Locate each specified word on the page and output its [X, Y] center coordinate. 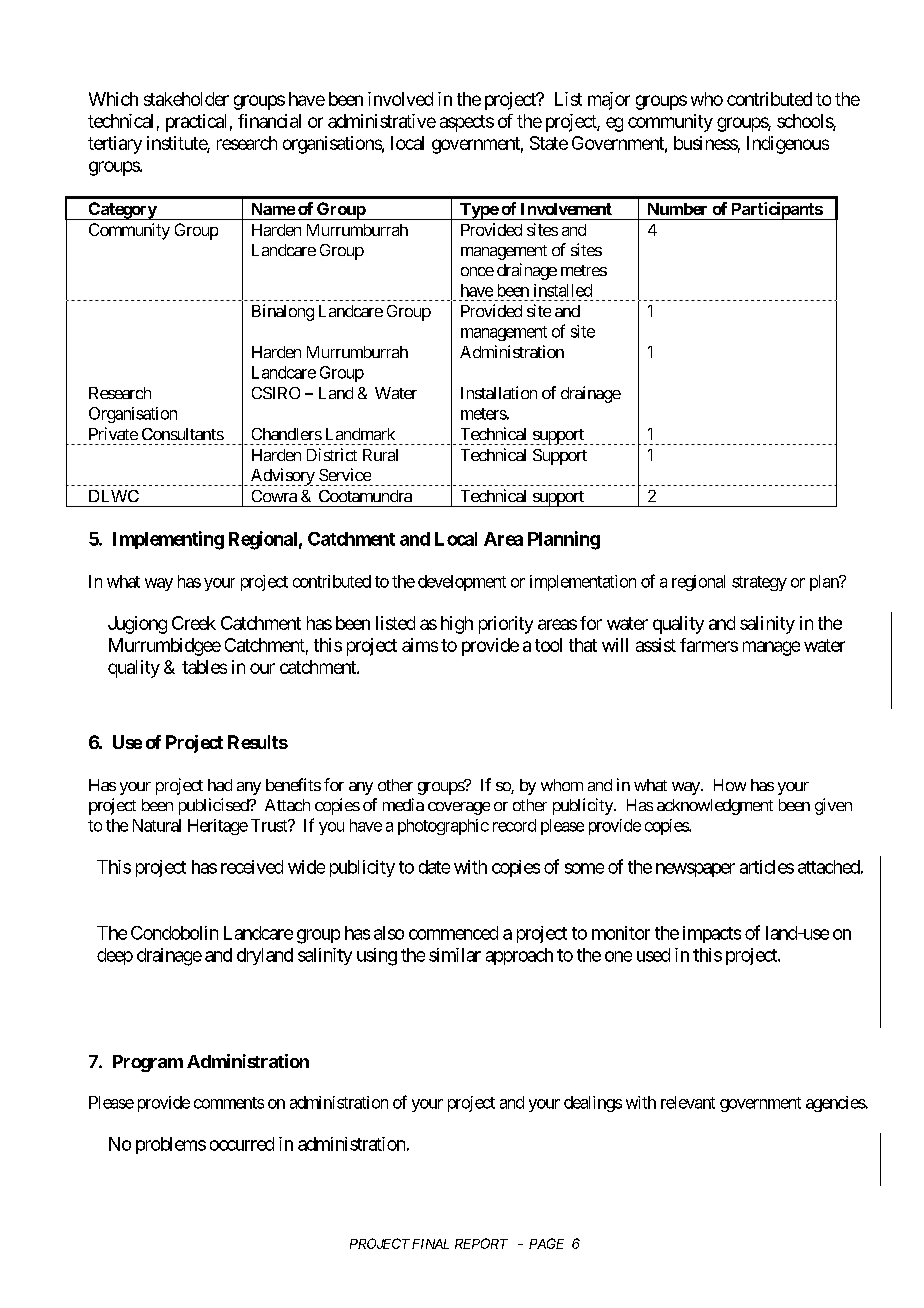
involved [400, 99]
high [457, 625]
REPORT [481, 1243]
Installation [499, 392]
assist [656, 645]
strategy [759, 583]
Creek [194, 623]
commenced [453, 933]
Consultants [183, 434]
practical [196, 123]
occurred [242, 1144]
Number [677, 209]
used [653, 955]
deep [115, 956]
